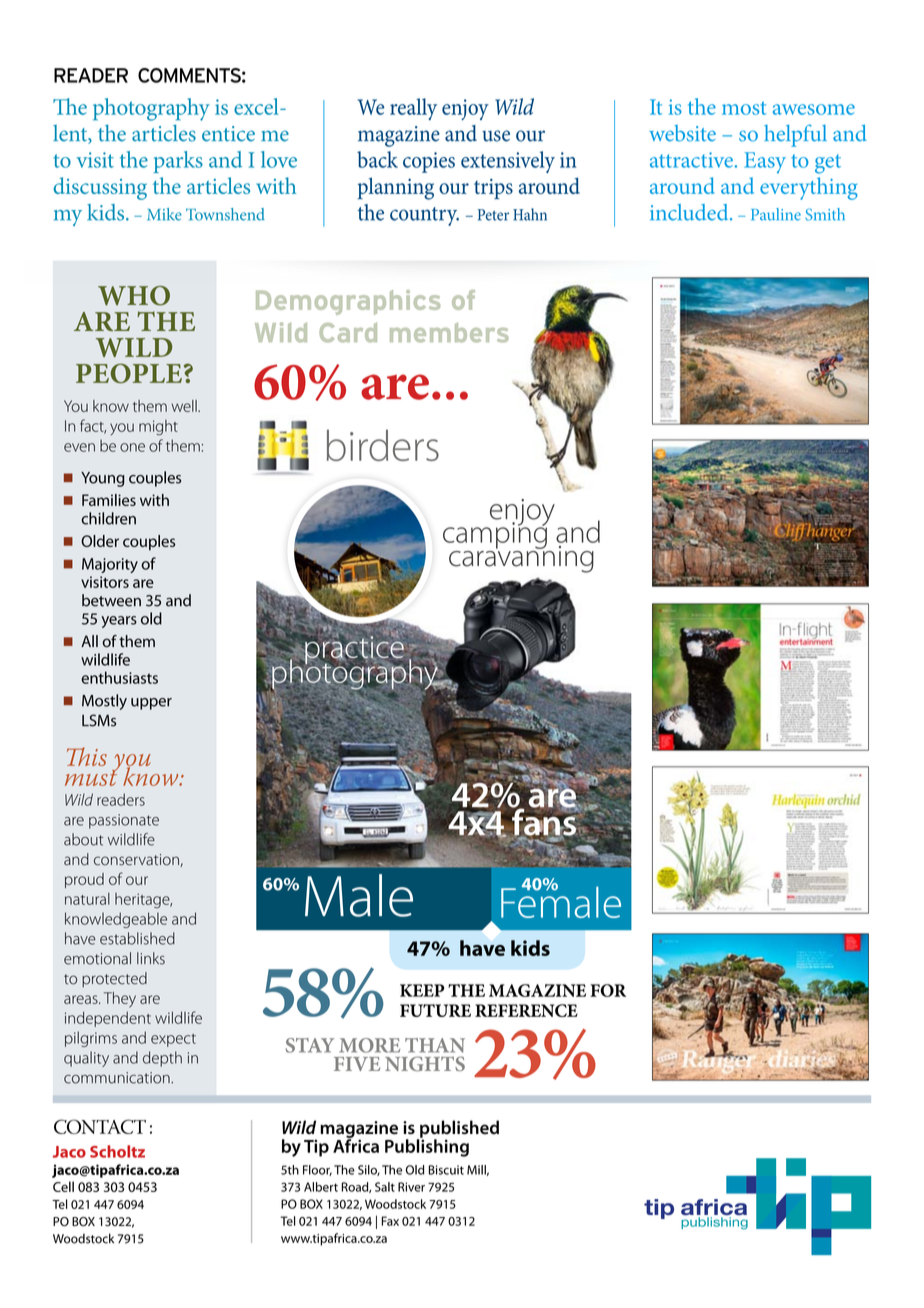  I want to click on enthusiasts, so click(119, 677).
